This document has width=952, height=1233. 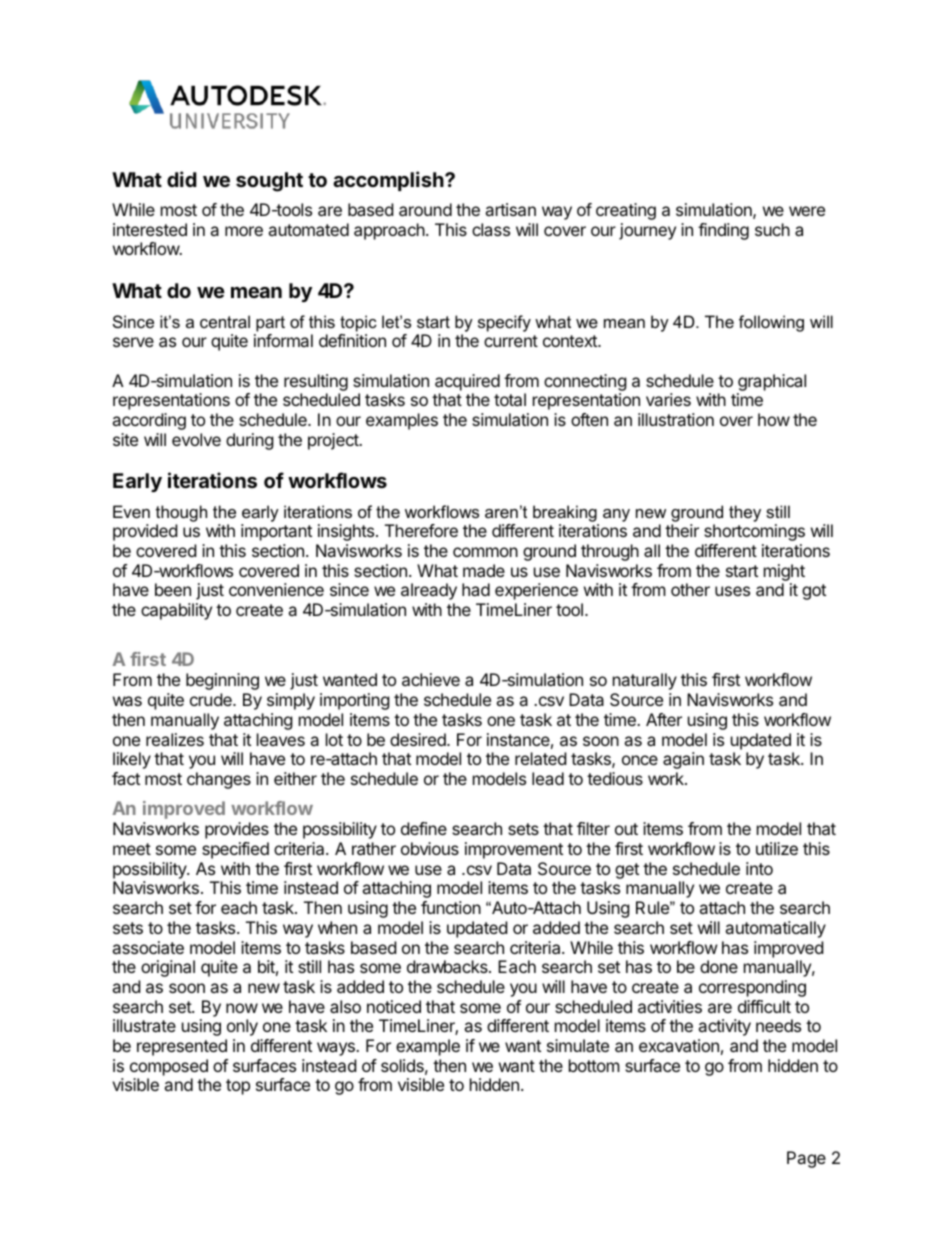 I want to click on specified, so click(x=235, y=850).
